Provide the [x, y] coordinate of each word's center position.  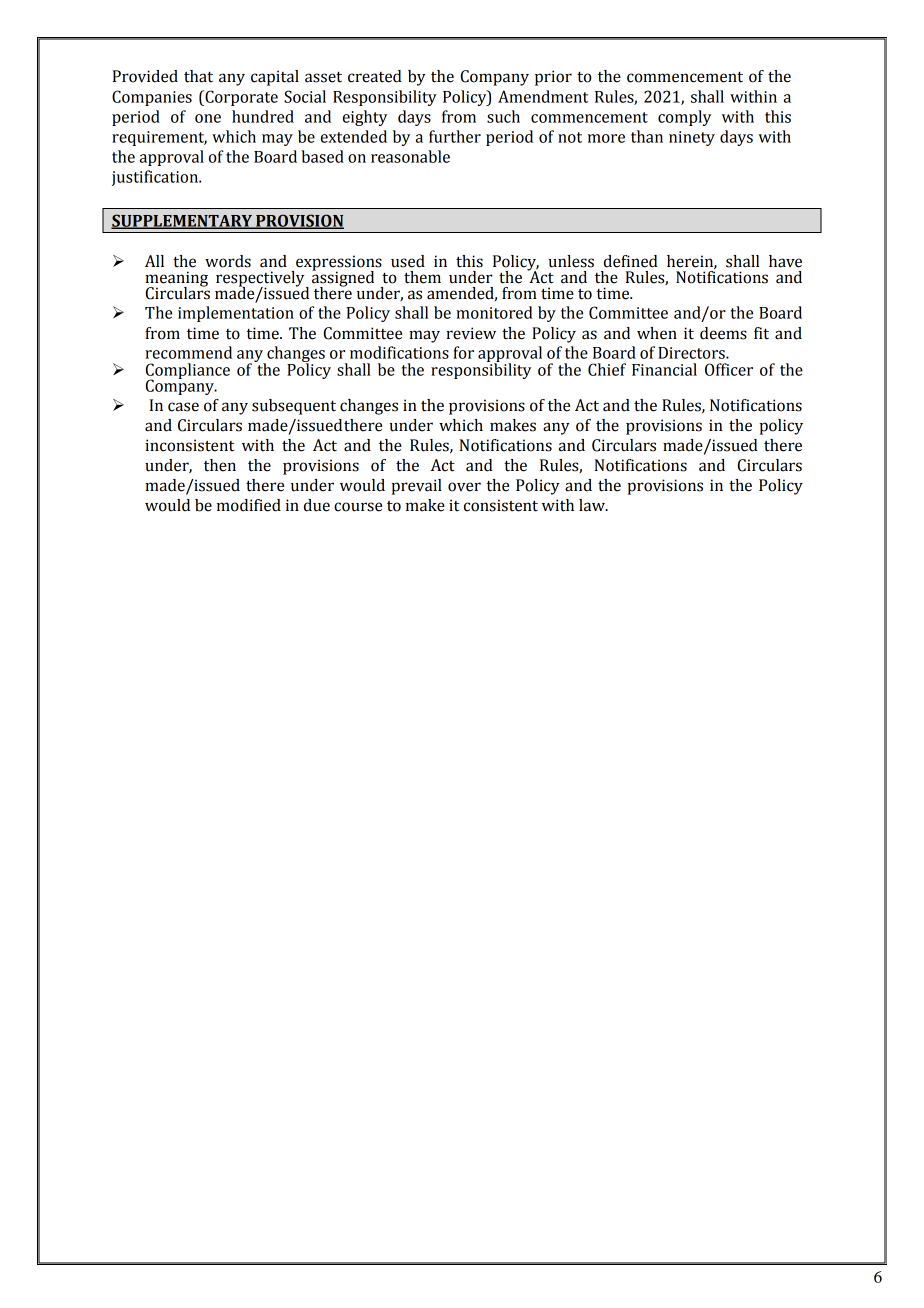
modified [249, 505]
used [408, 261]
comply [684, 118]
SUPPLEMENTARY [183, 221]
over [464, 487]
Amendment [543, 96]
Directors [692, 353]
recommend [188, 352]
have [785, 261]
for [463, 352]
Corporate [240, 98]
